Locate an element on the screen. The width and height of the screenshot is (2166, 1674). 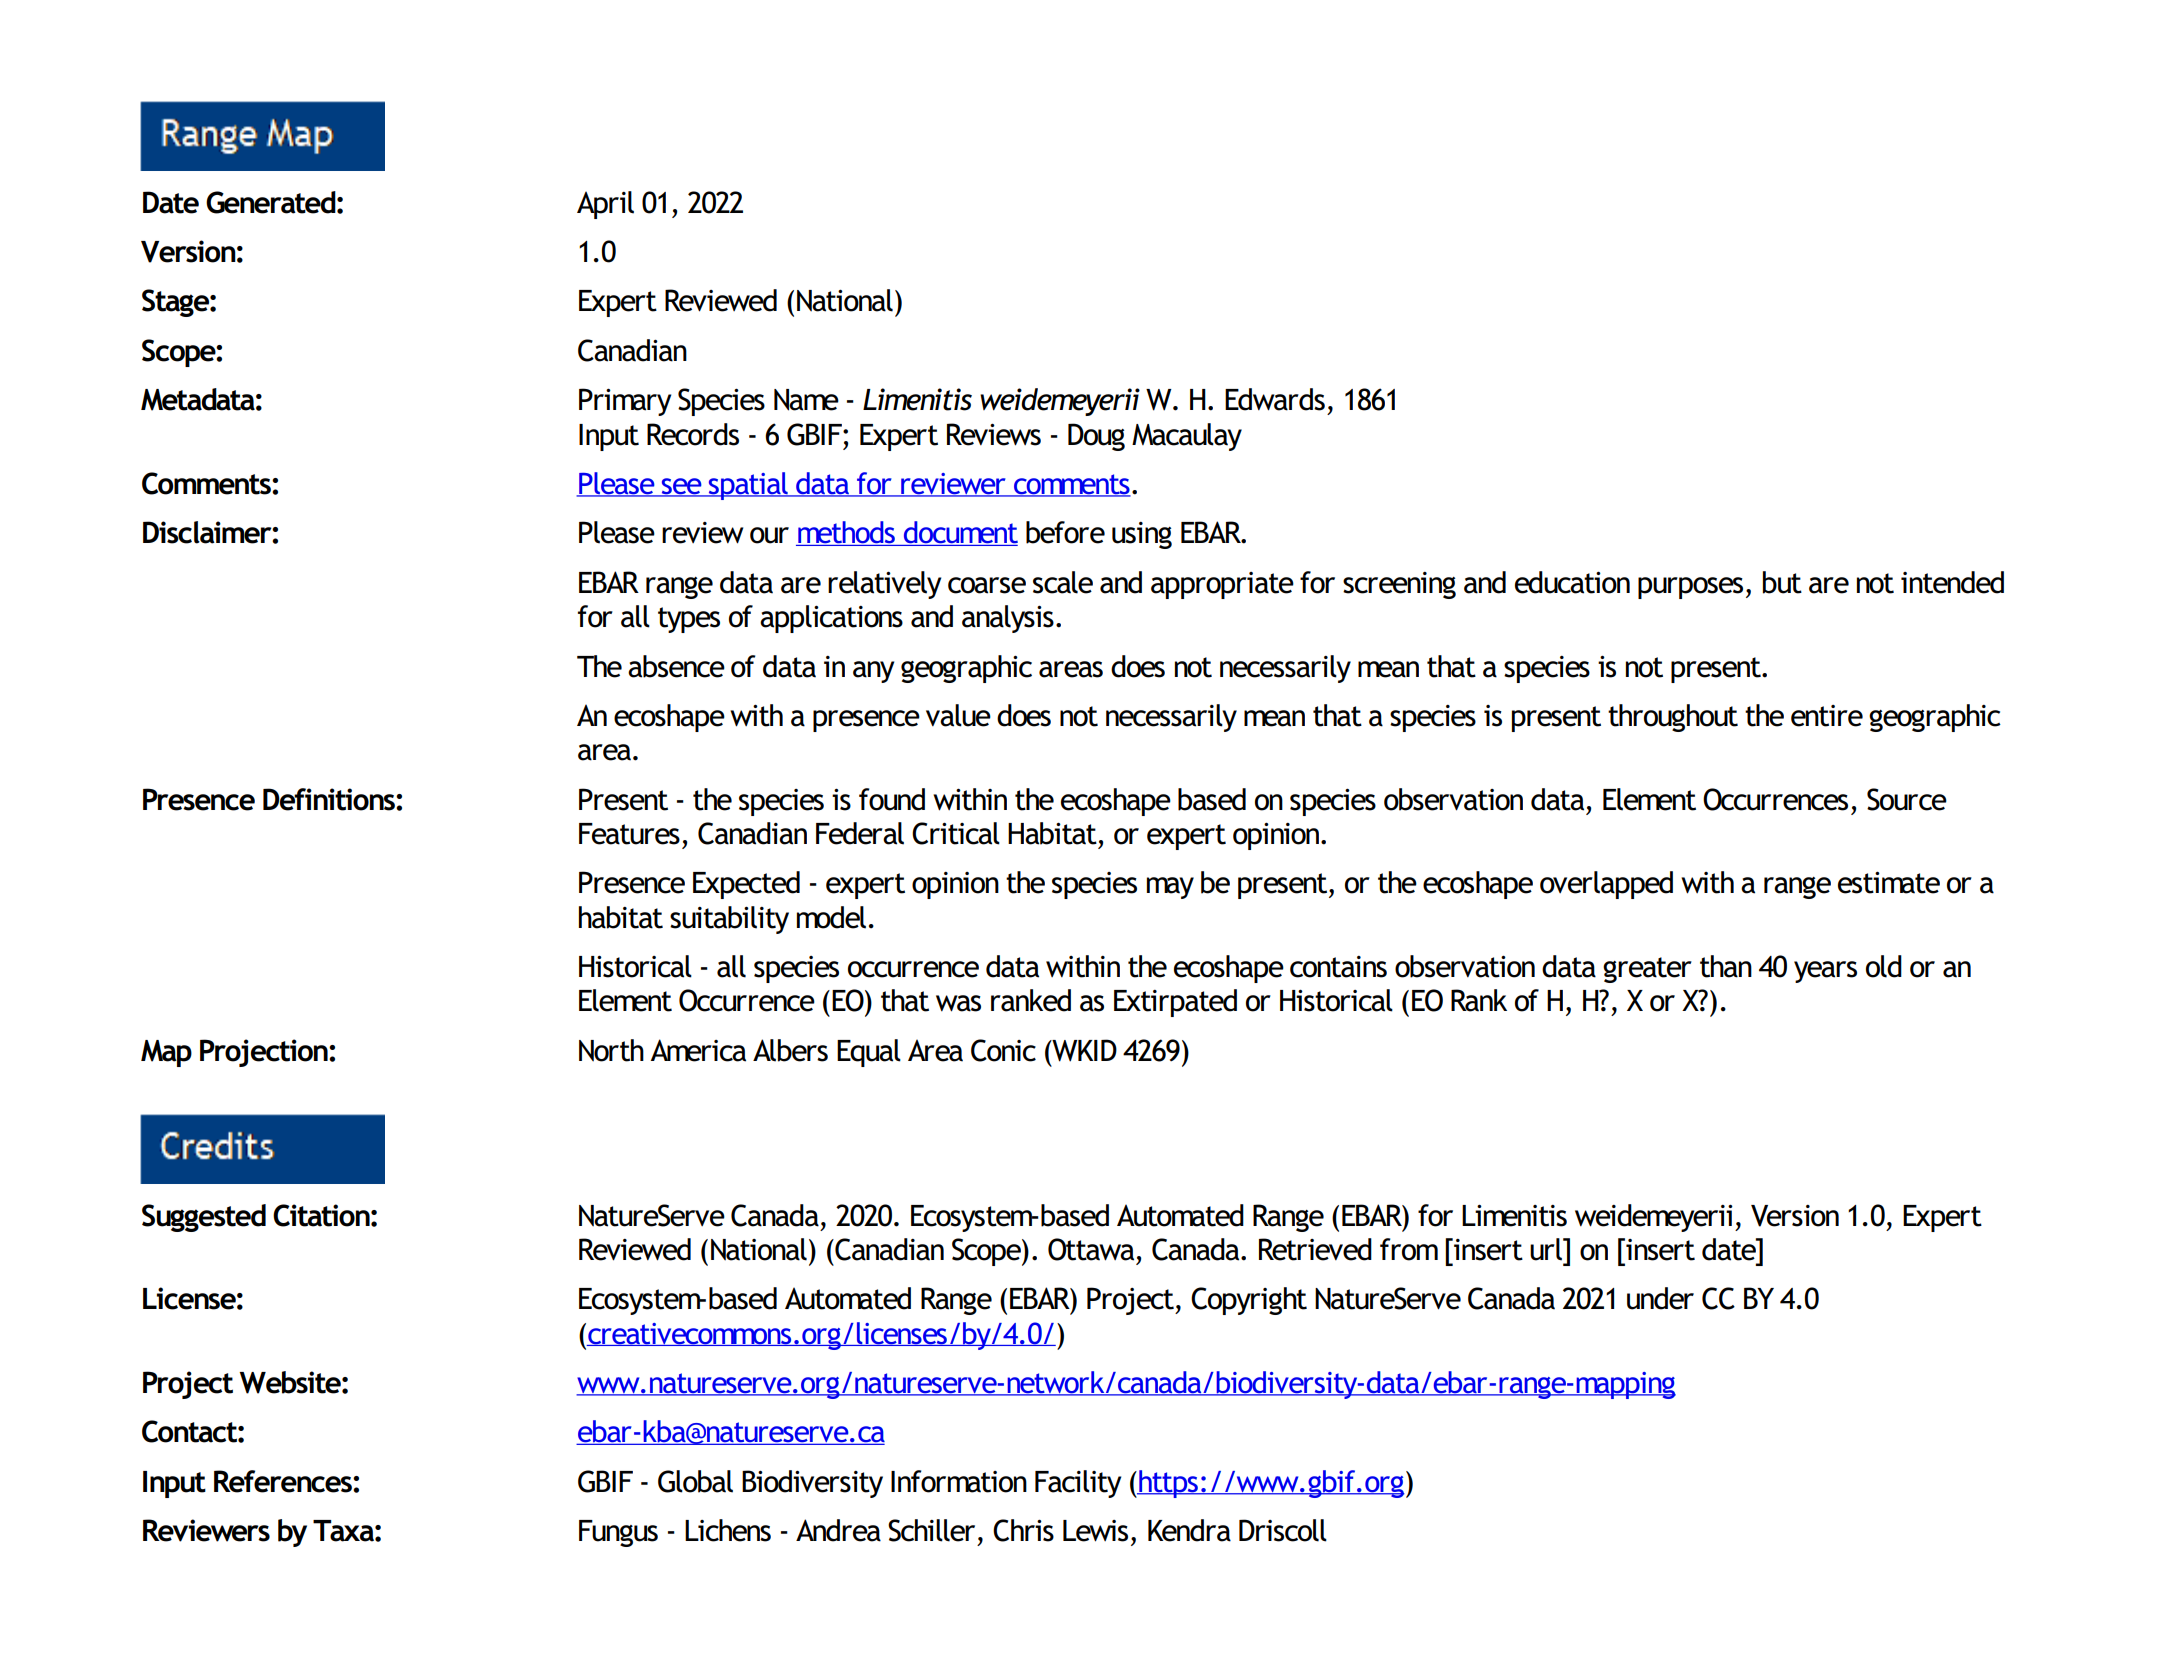
Macaulay is located at coordinates (1187, 437).
